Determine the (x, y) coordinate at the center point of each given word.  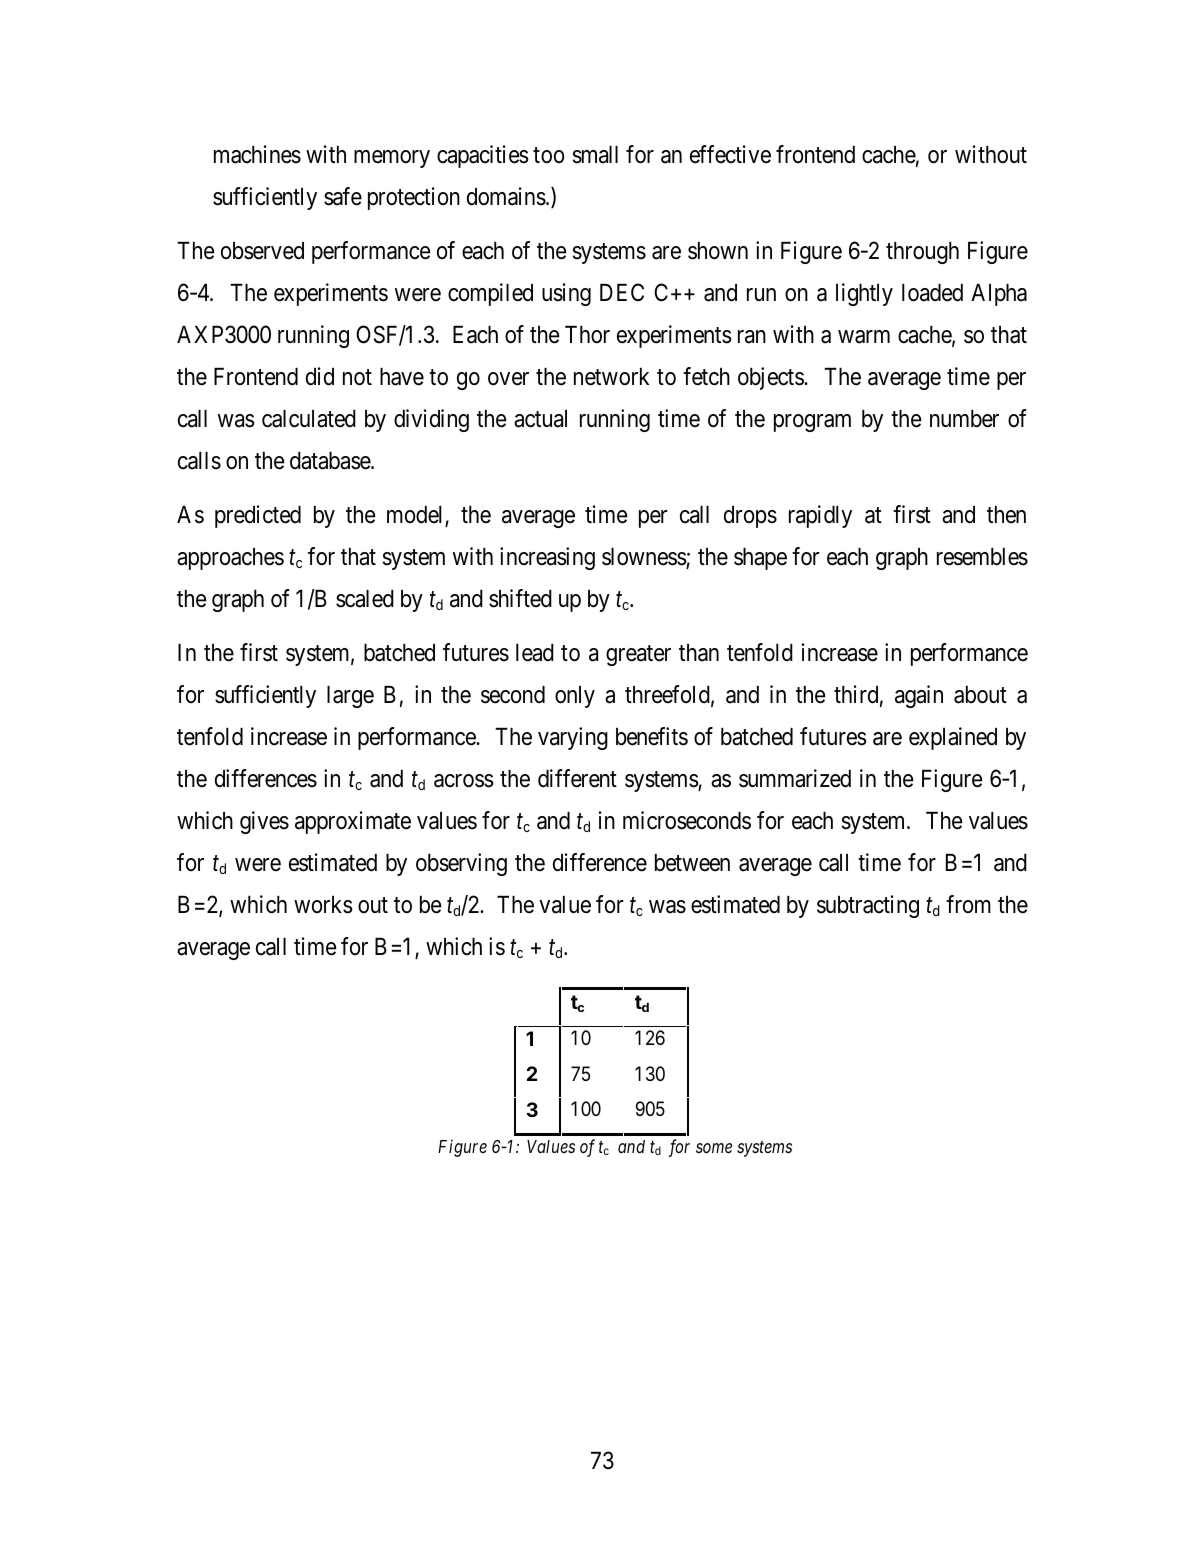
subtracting (868, 906)
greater (638, 655)
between (692, 863)
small (595, 155)
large (350, 697)
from (968, 904)
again (919, 696)
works (323, 905)
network (611, 377)
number (964, 419)
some (714, 1148)
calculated (309, 419)
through (922, 253)
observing (461, 864)
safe (343, 196)
